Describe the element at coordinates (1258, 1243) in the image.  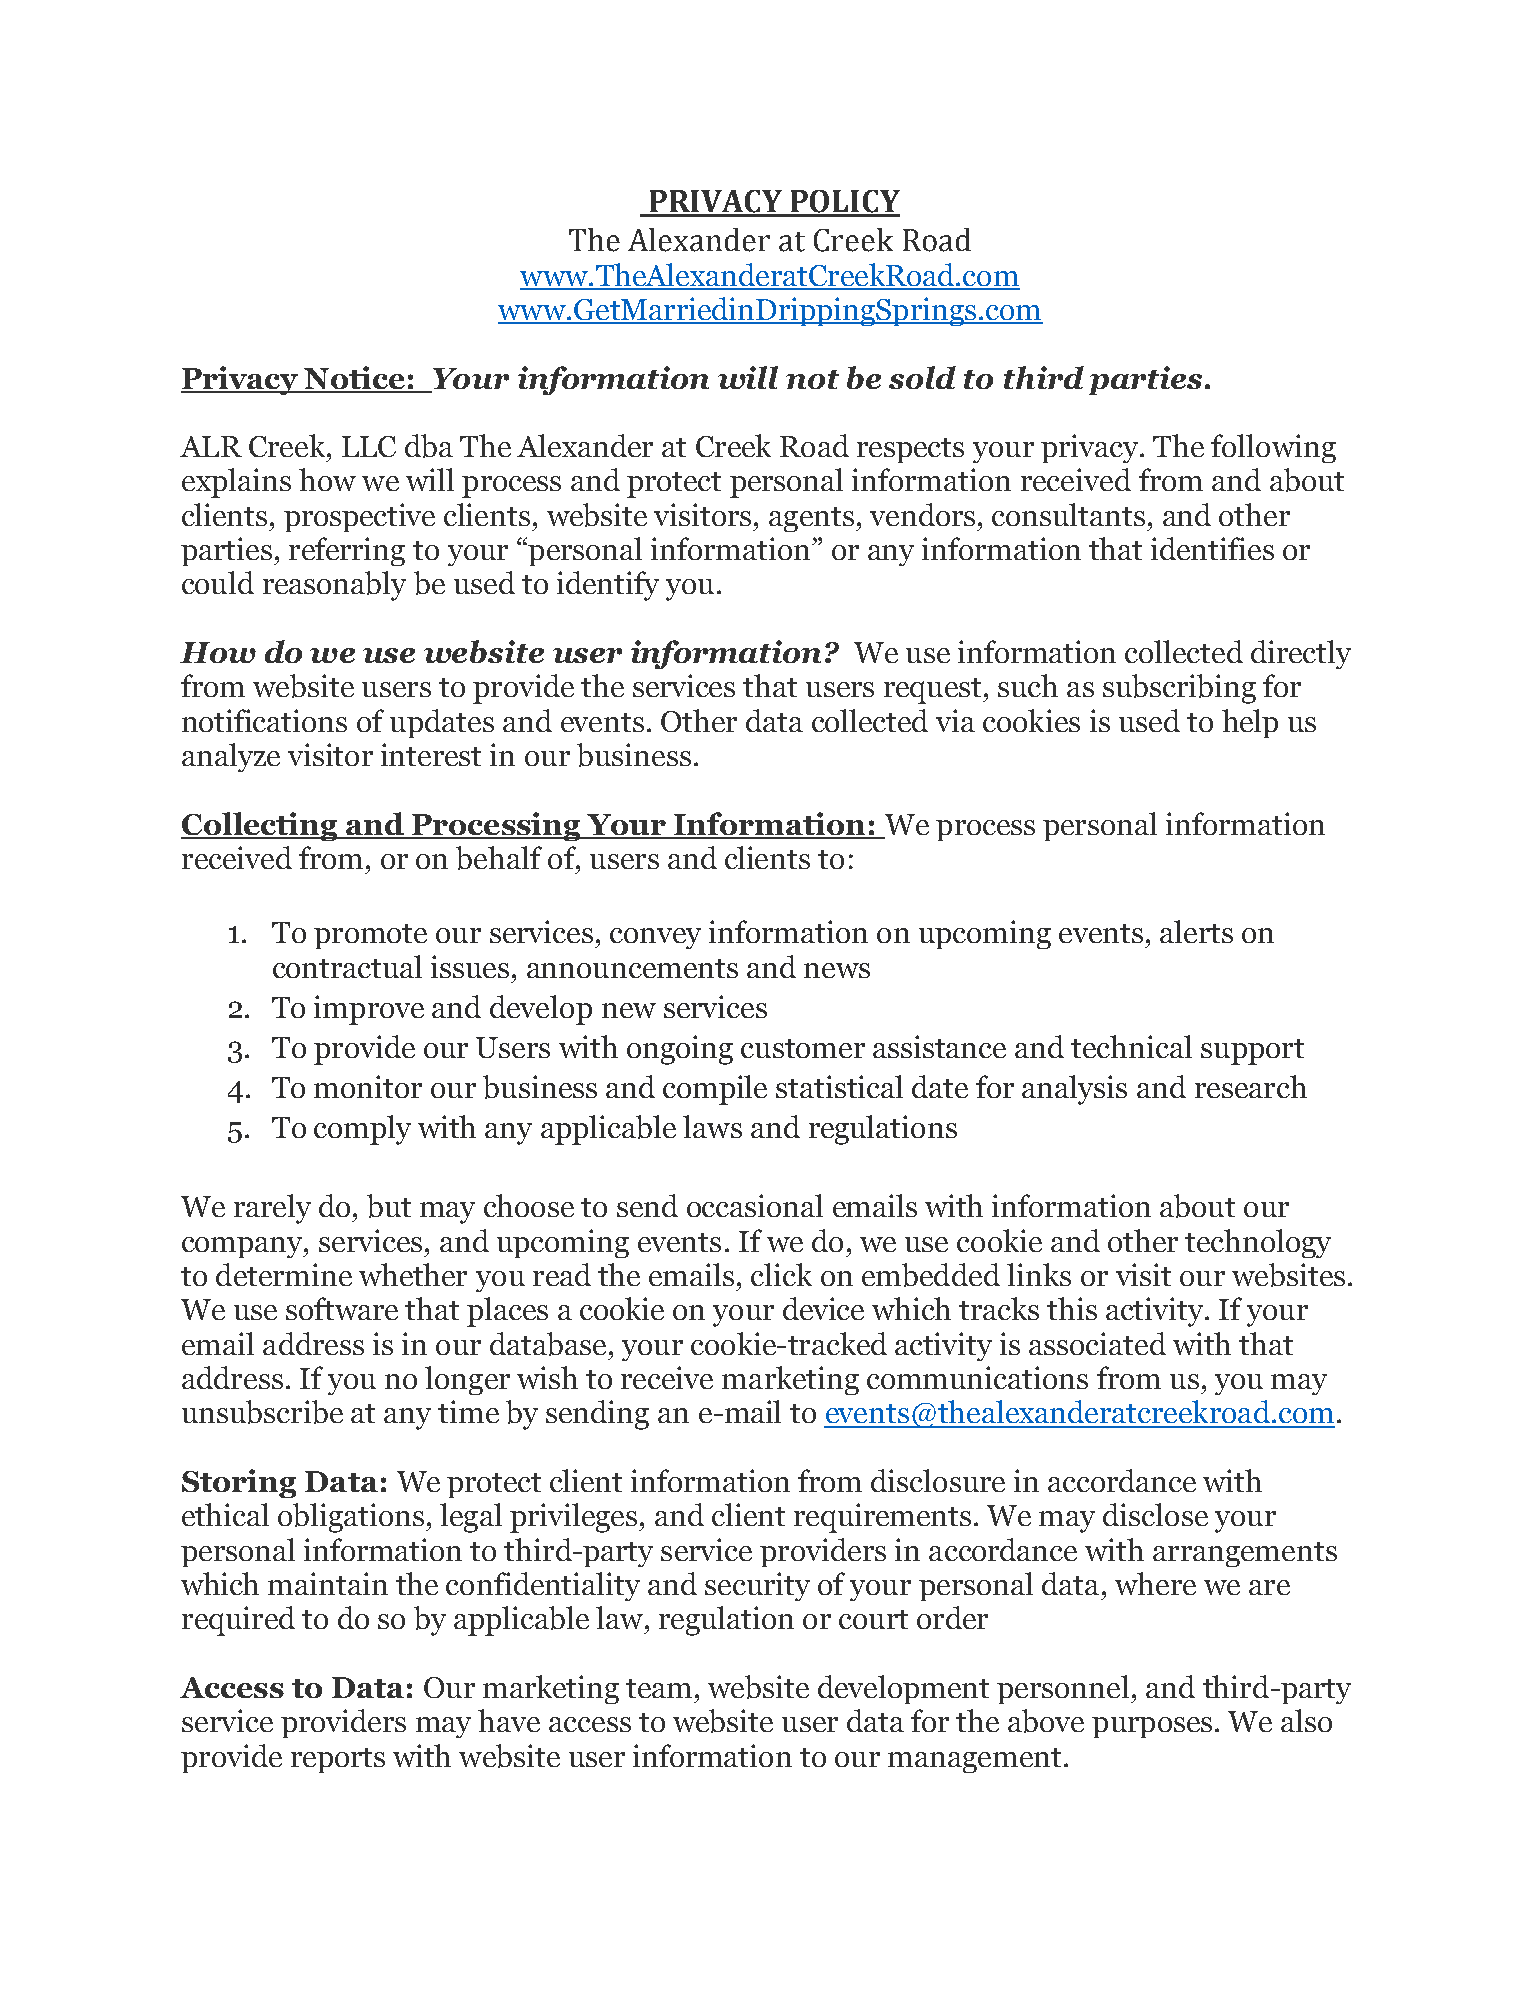
I see `technology` at that location.
